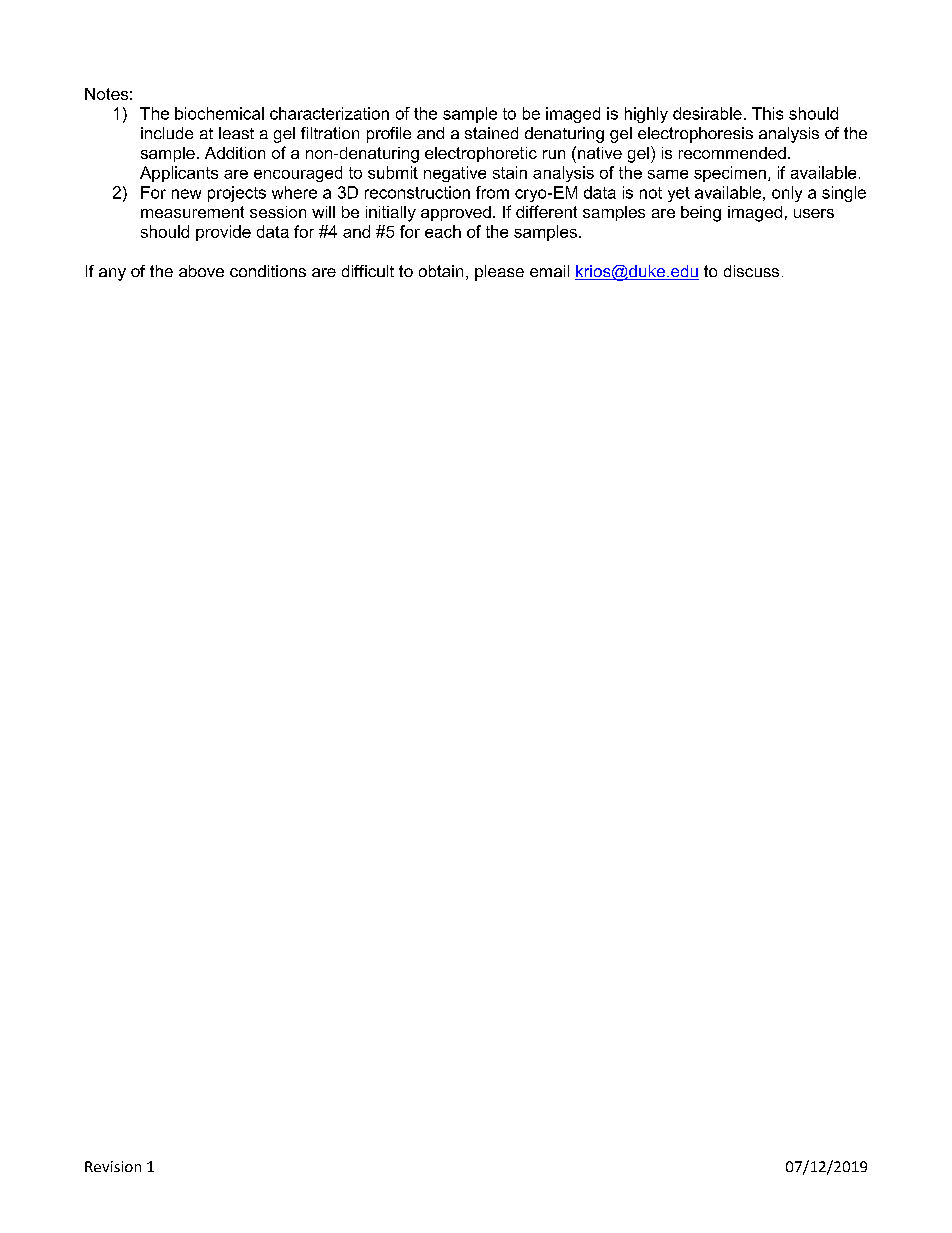  I want to click on please, so click(499, 273).
